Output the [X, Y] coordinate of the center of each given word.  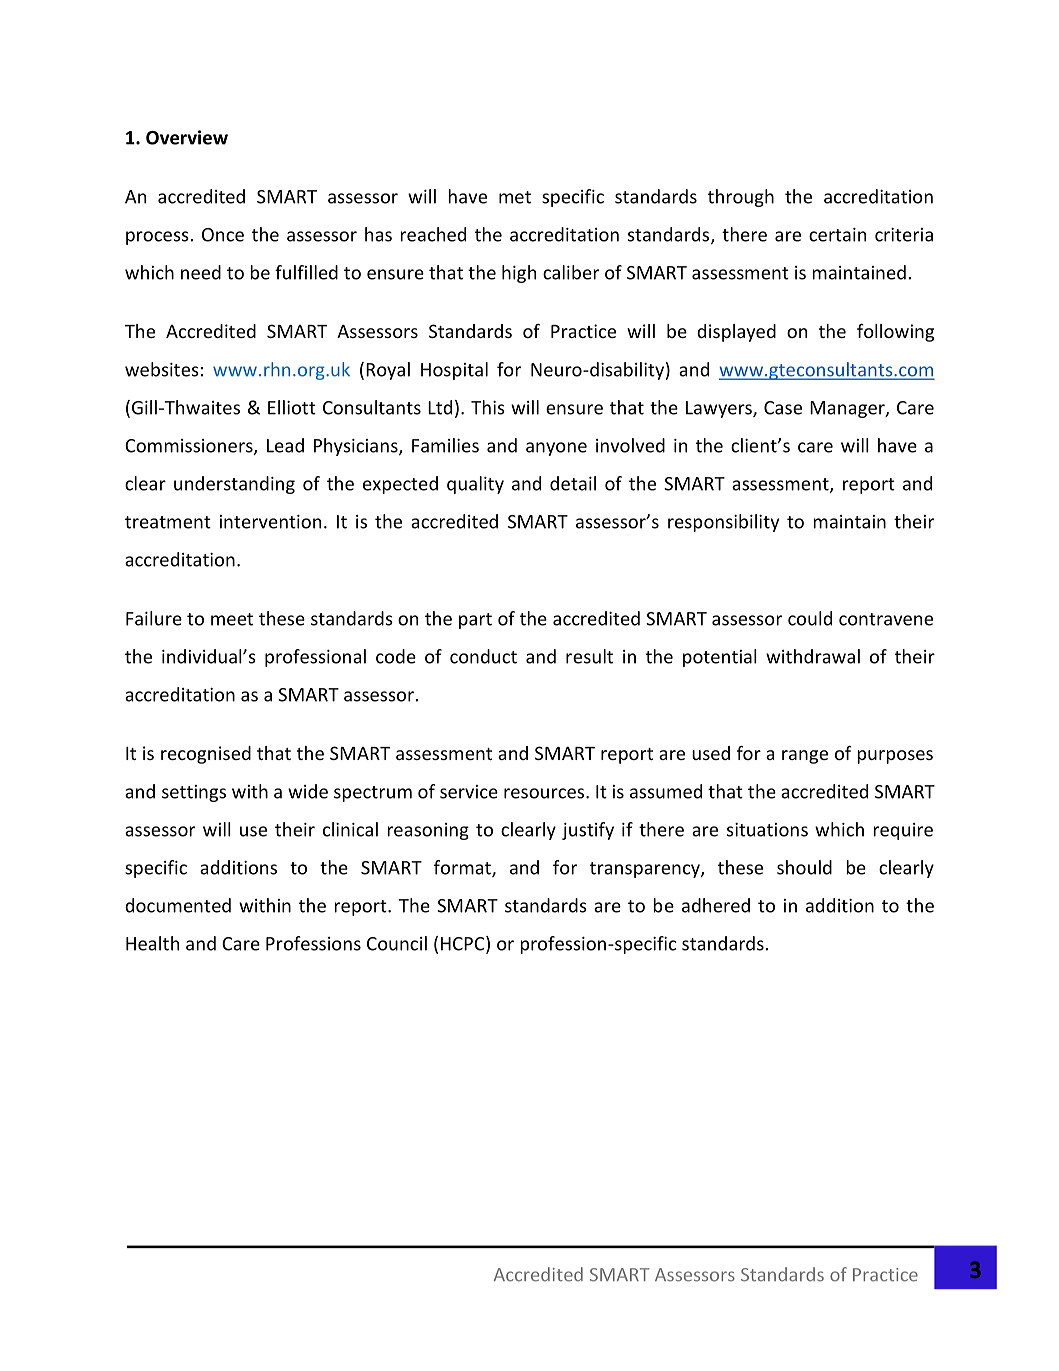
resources [545, 793]
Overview [187, 137]
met [515, 197]
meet [232, 619]
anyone [556, 449]
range [805, 757]
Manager [848, 409]
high [519, 274]
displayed [736, 333]
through [741, 198]
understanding [234, 485]
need [201, 272]
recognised [206, 755]
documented [178, 905]
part [475, 621]
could [810, 618]
